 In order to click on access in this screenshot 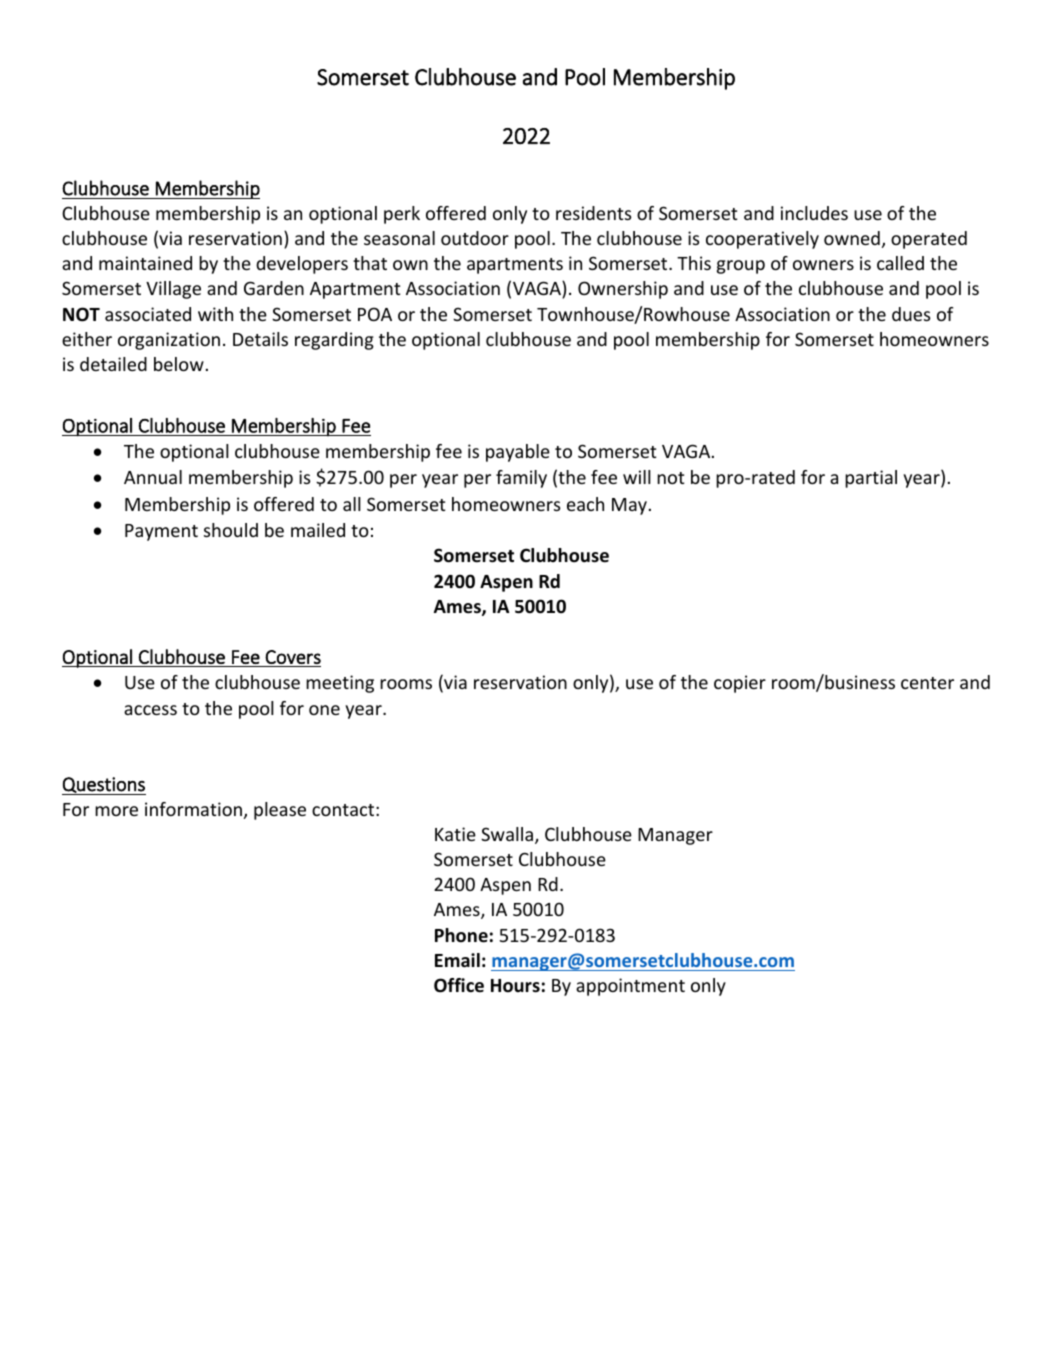, I will do `click(150, 710)`.
